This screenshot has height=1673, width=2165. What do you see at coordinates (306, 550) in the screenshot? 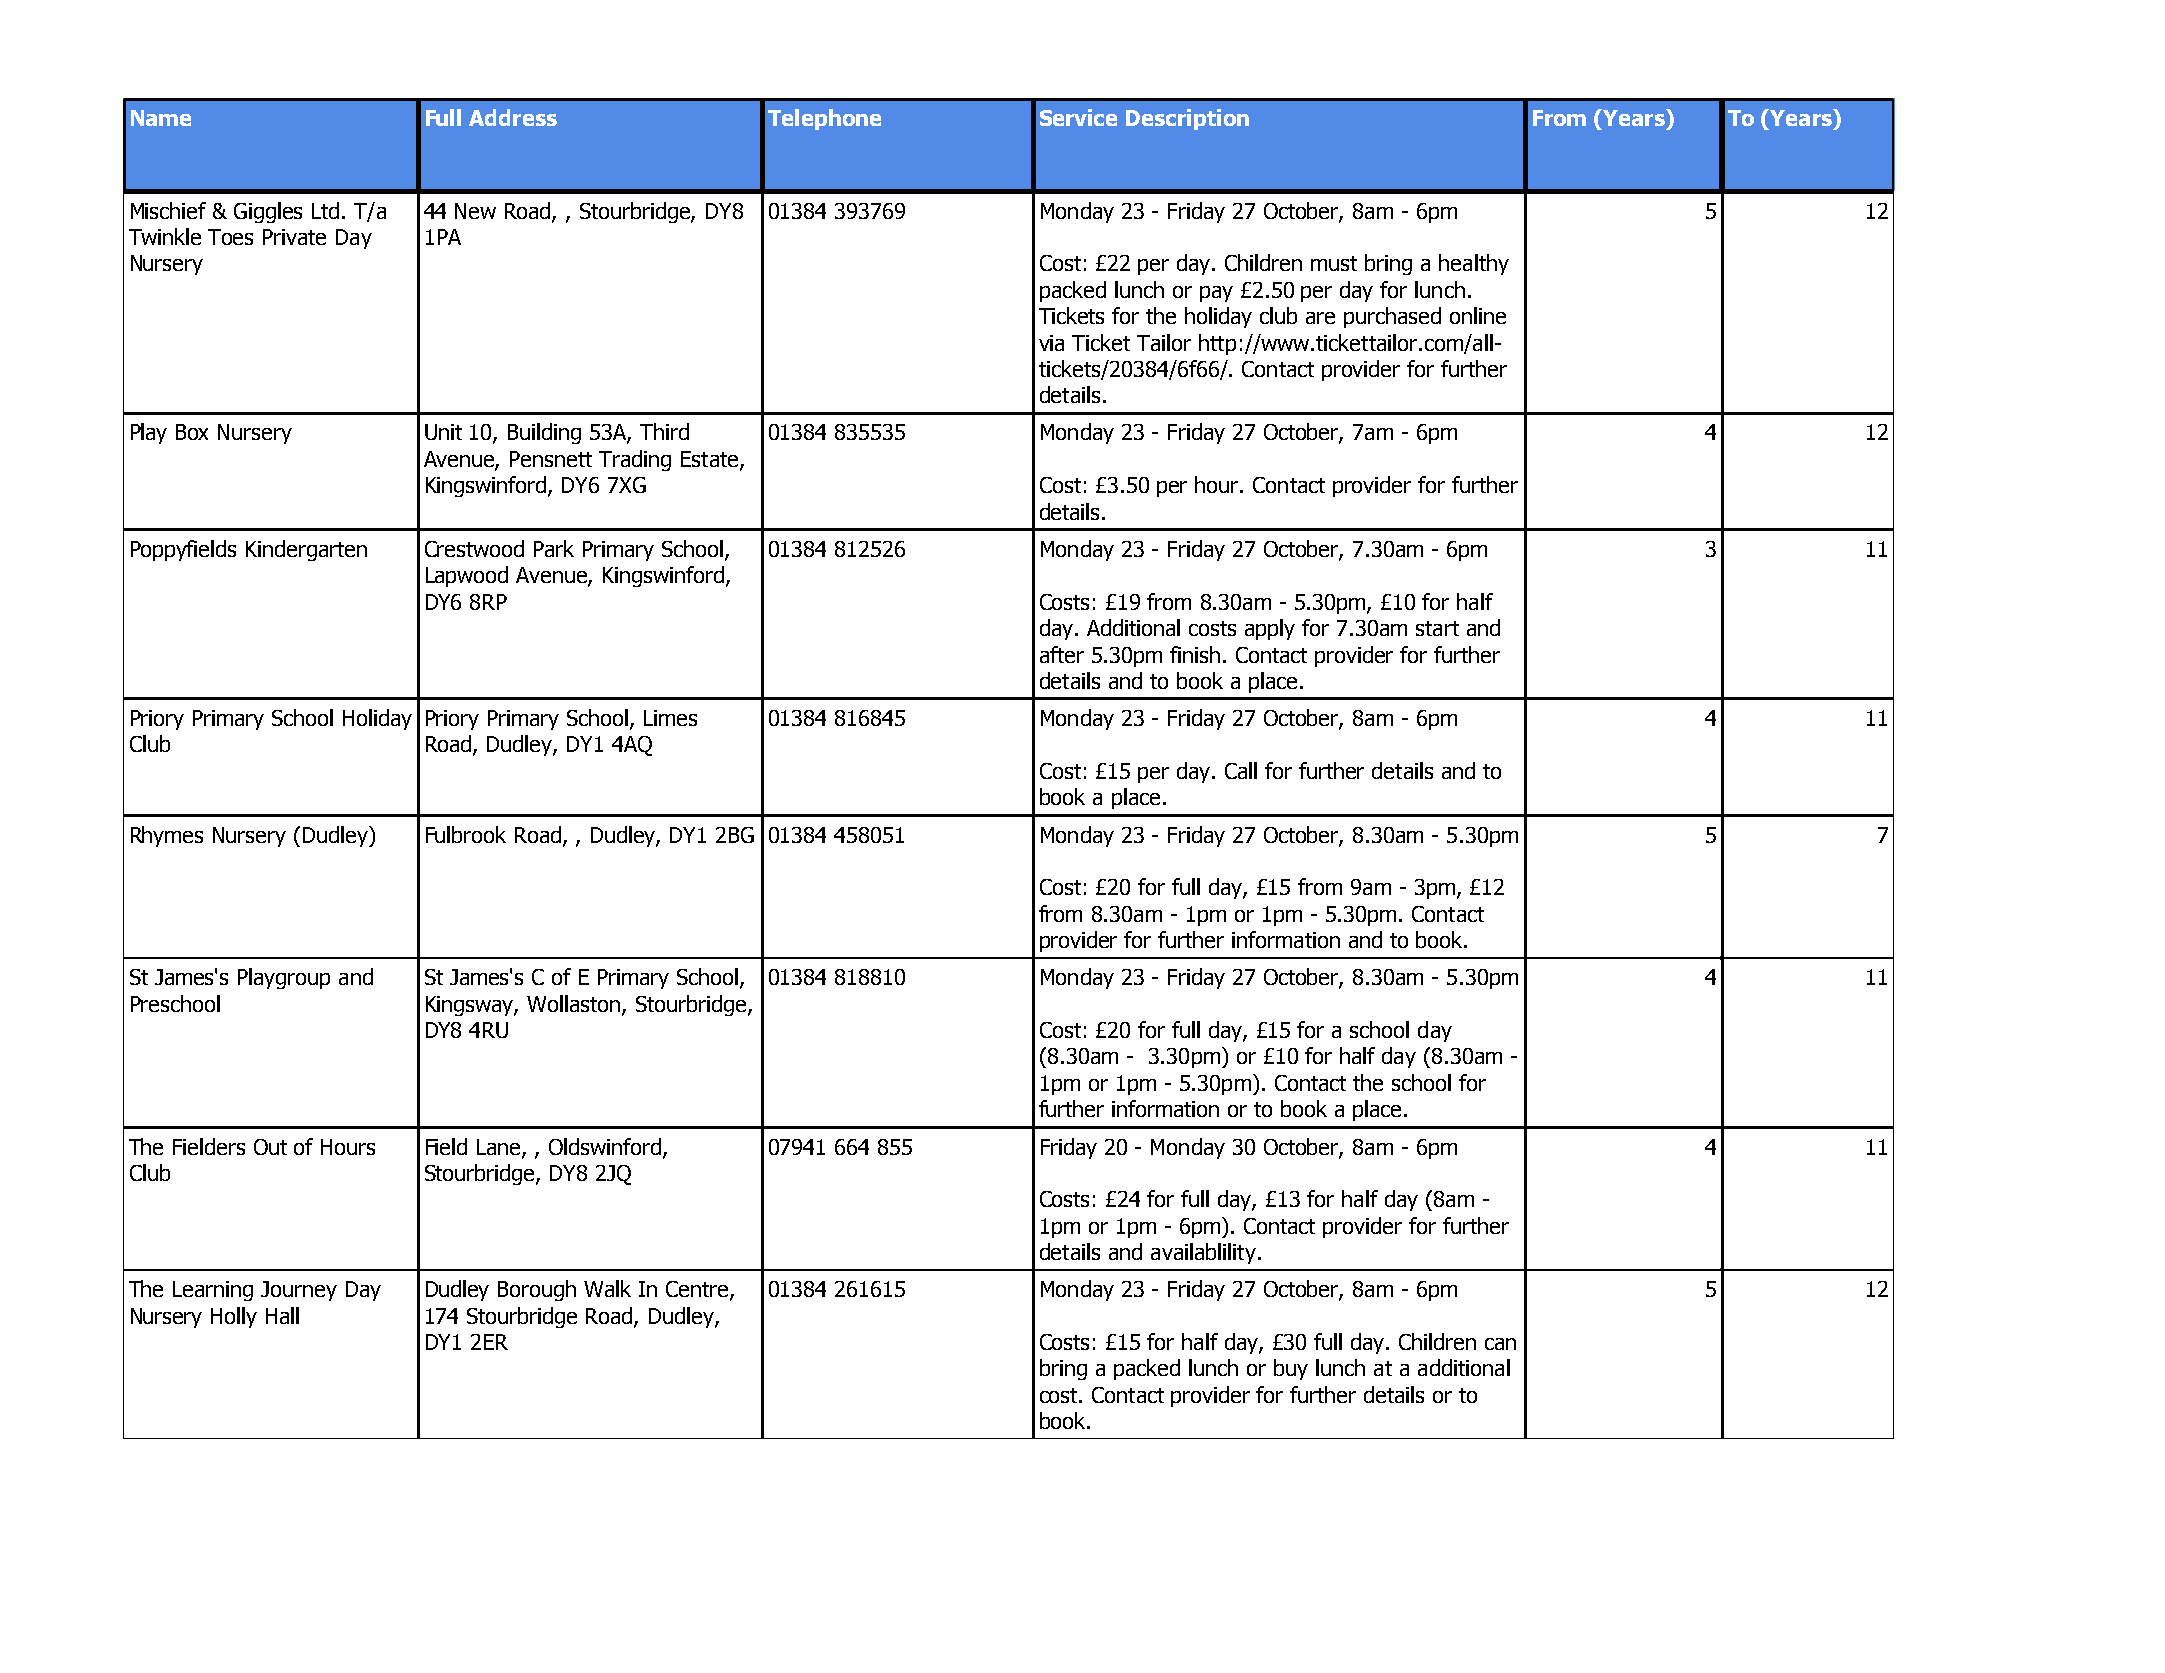
I see `Kindergarten` at bounding box center [306, 550].
